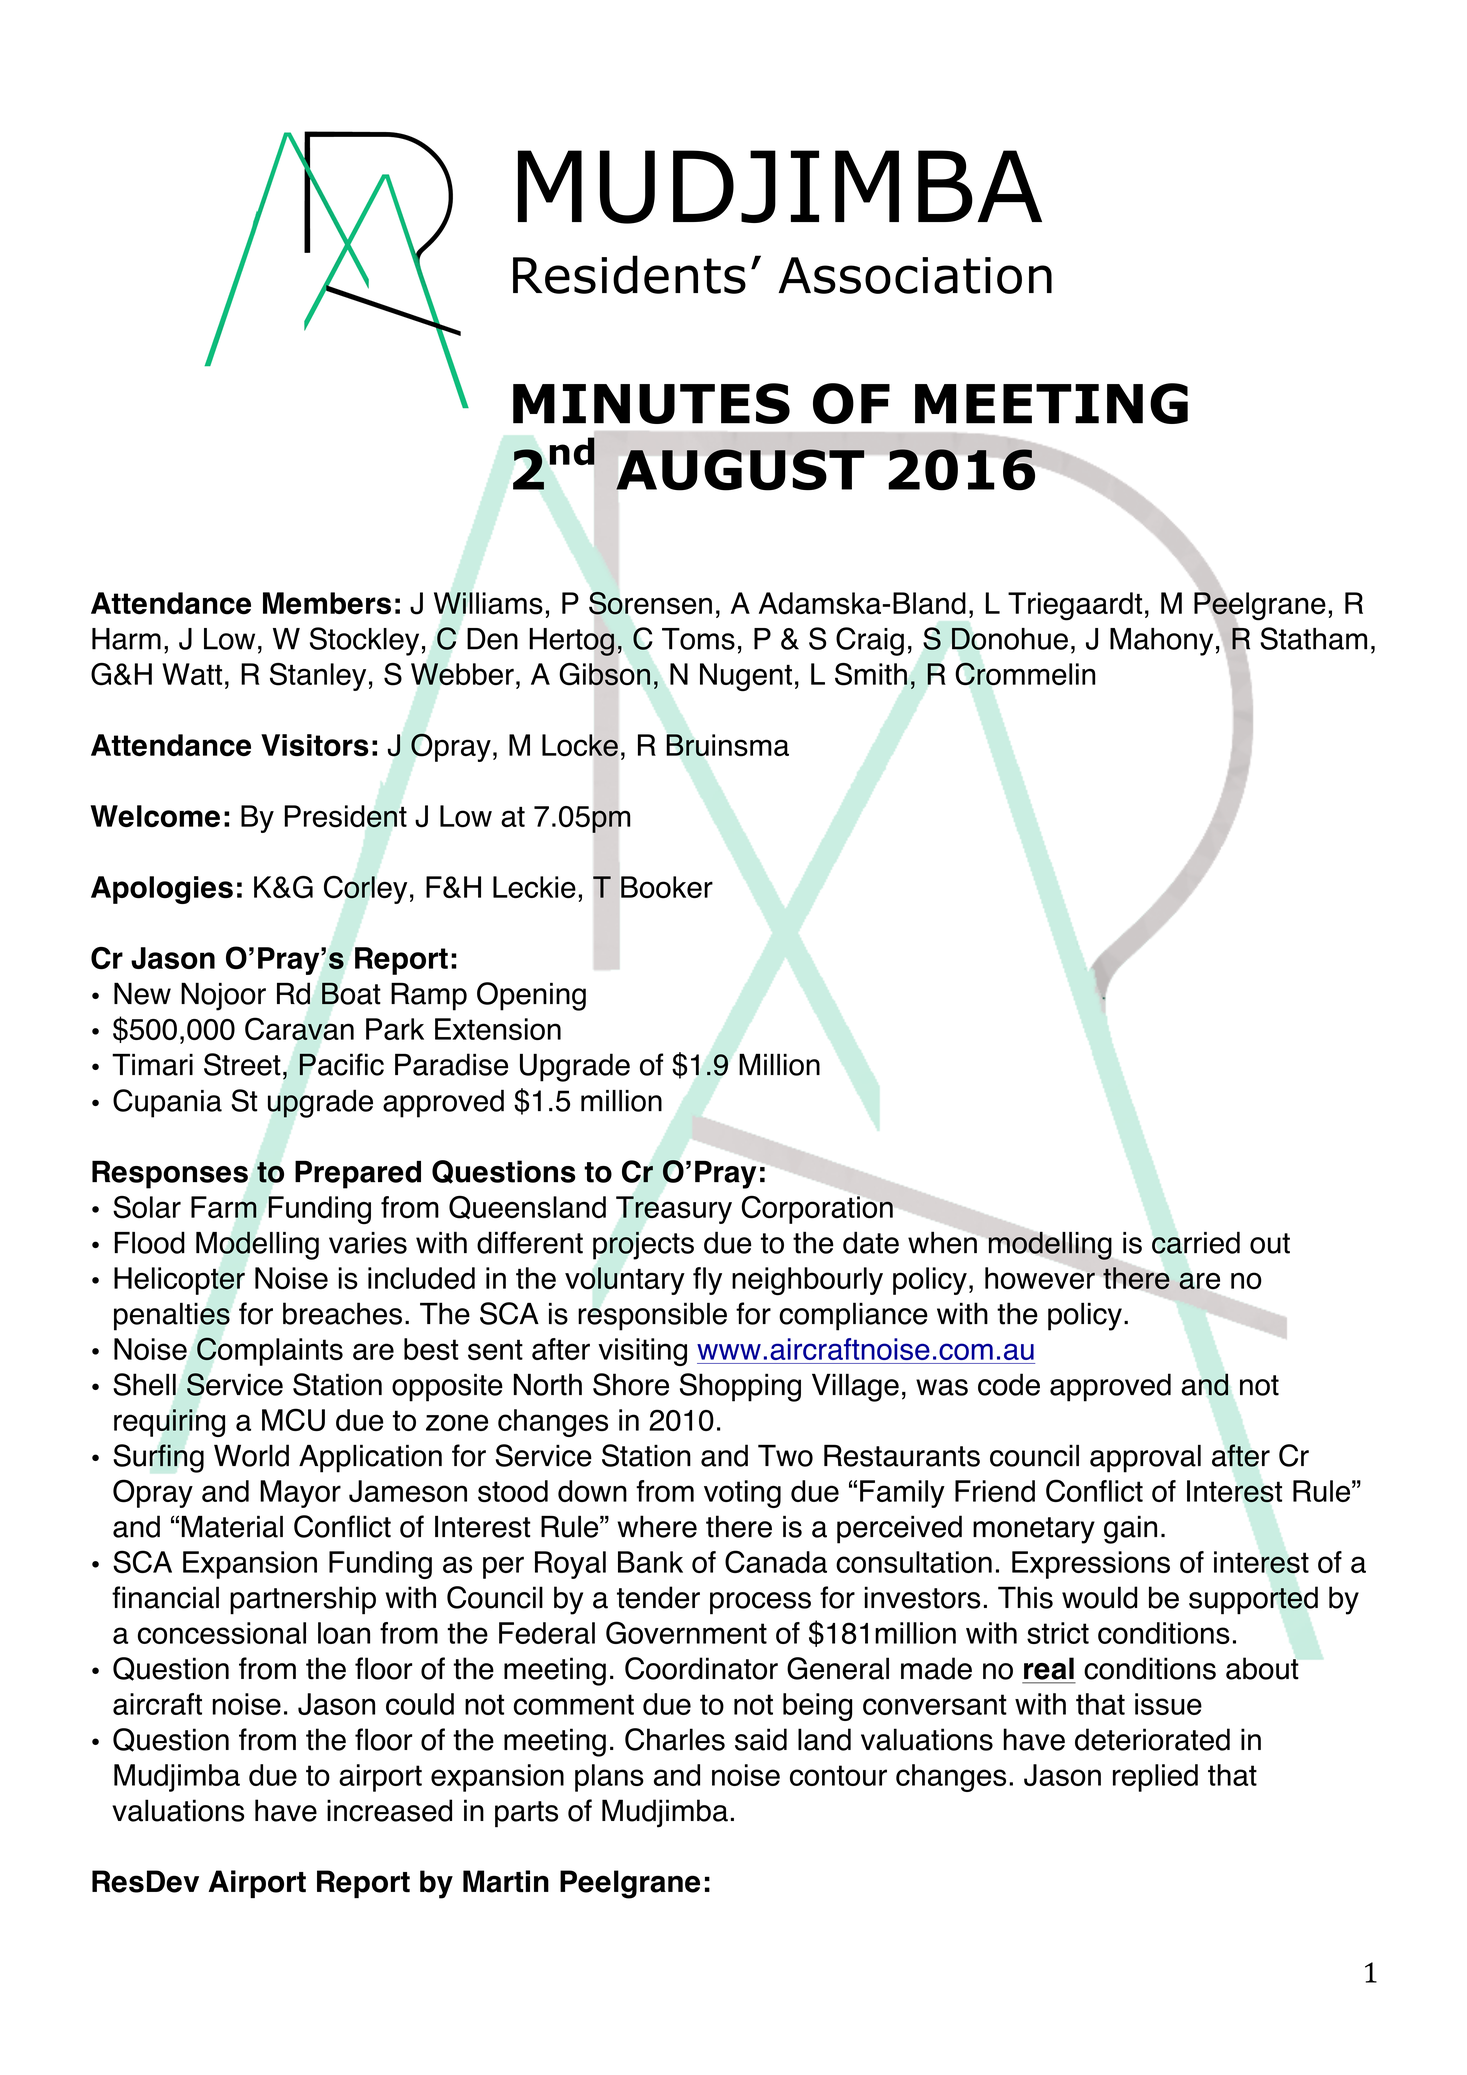 This document has height=2075, width=1467. Describe the element at coordinates (242, 1064) in the document. I see `Street` at that location.
